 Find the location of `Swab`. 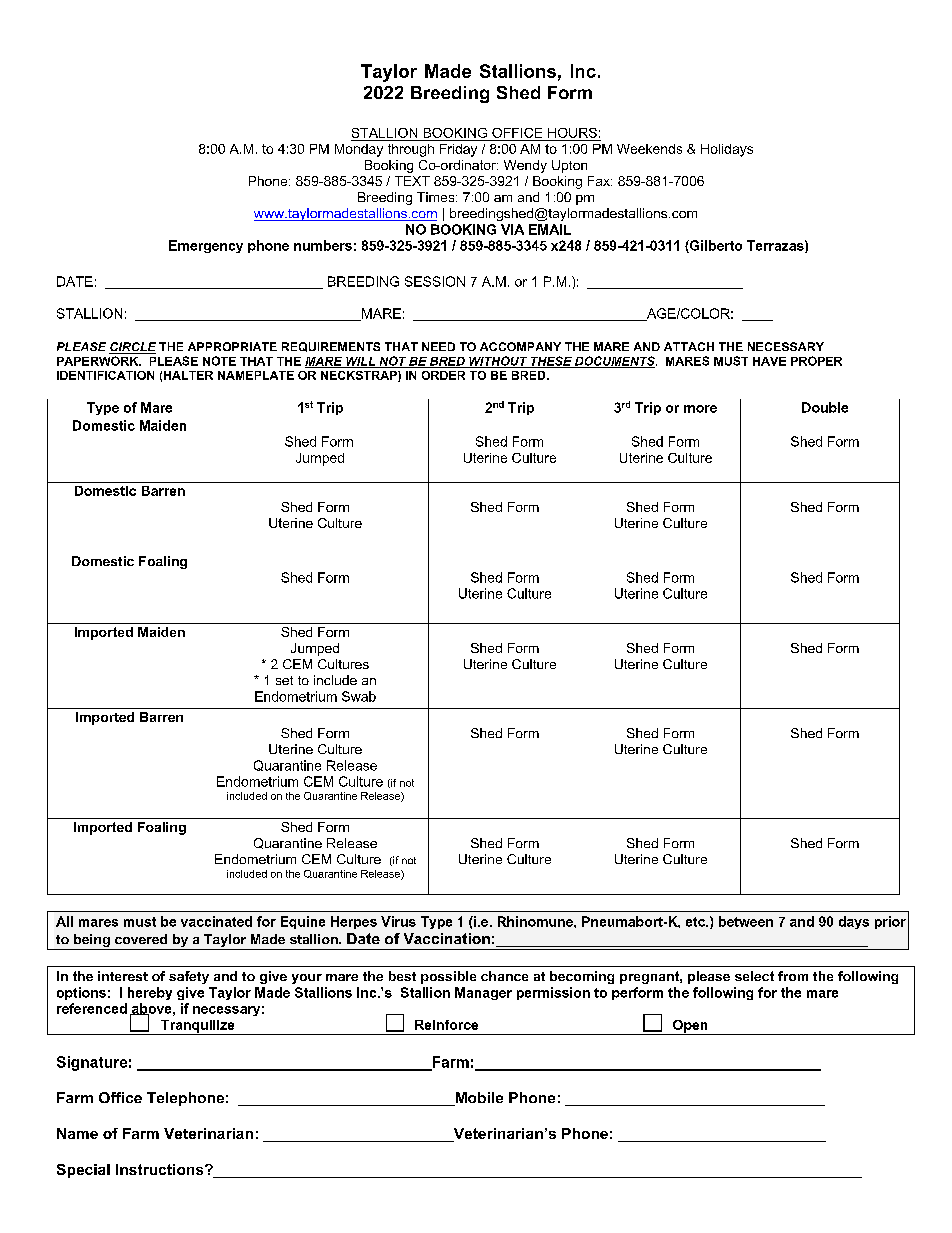

Swab is located at coordinates (359, 696).
